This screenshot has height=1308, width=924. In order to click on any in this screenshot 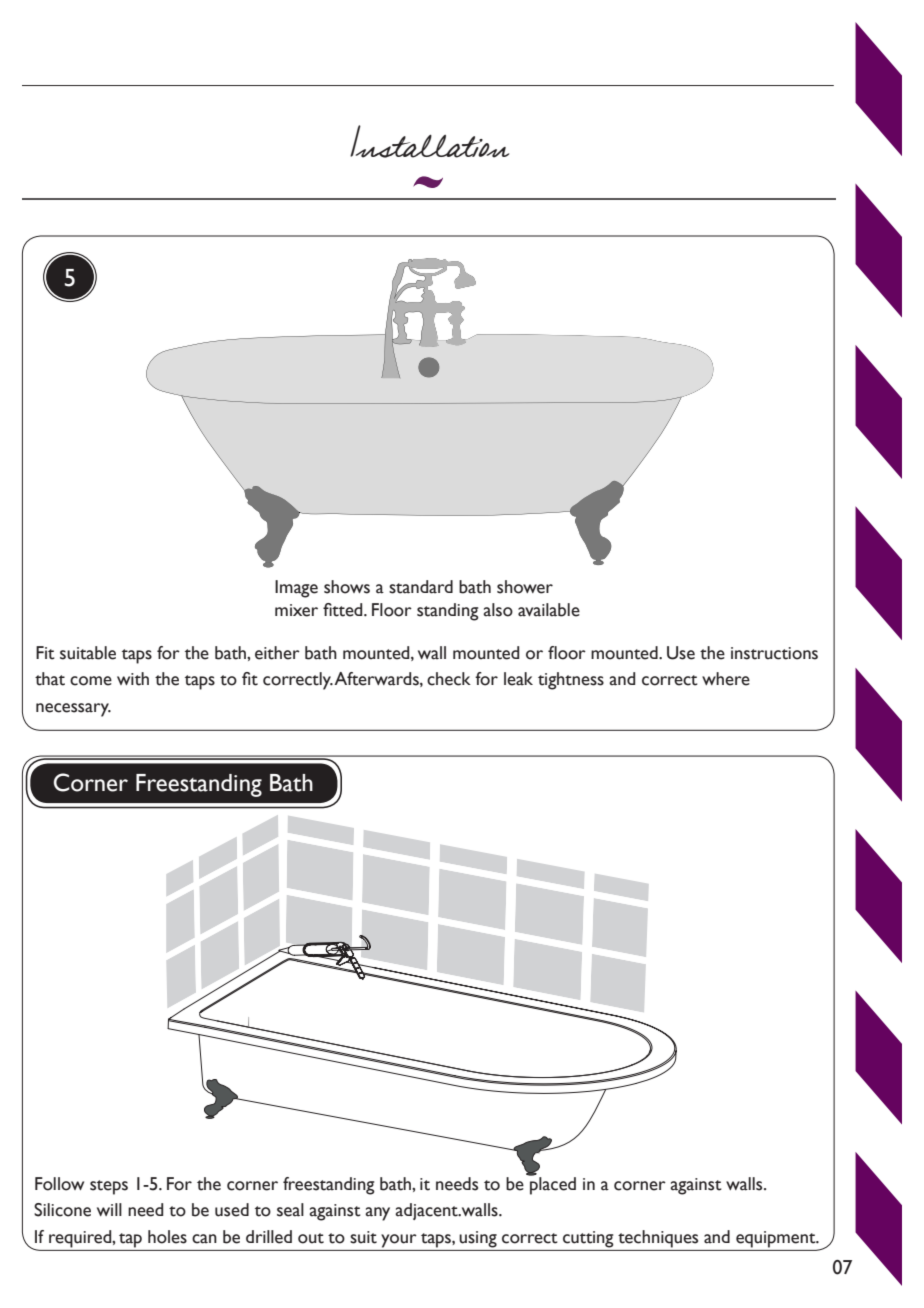, I will do `click(377, 1214)`.
